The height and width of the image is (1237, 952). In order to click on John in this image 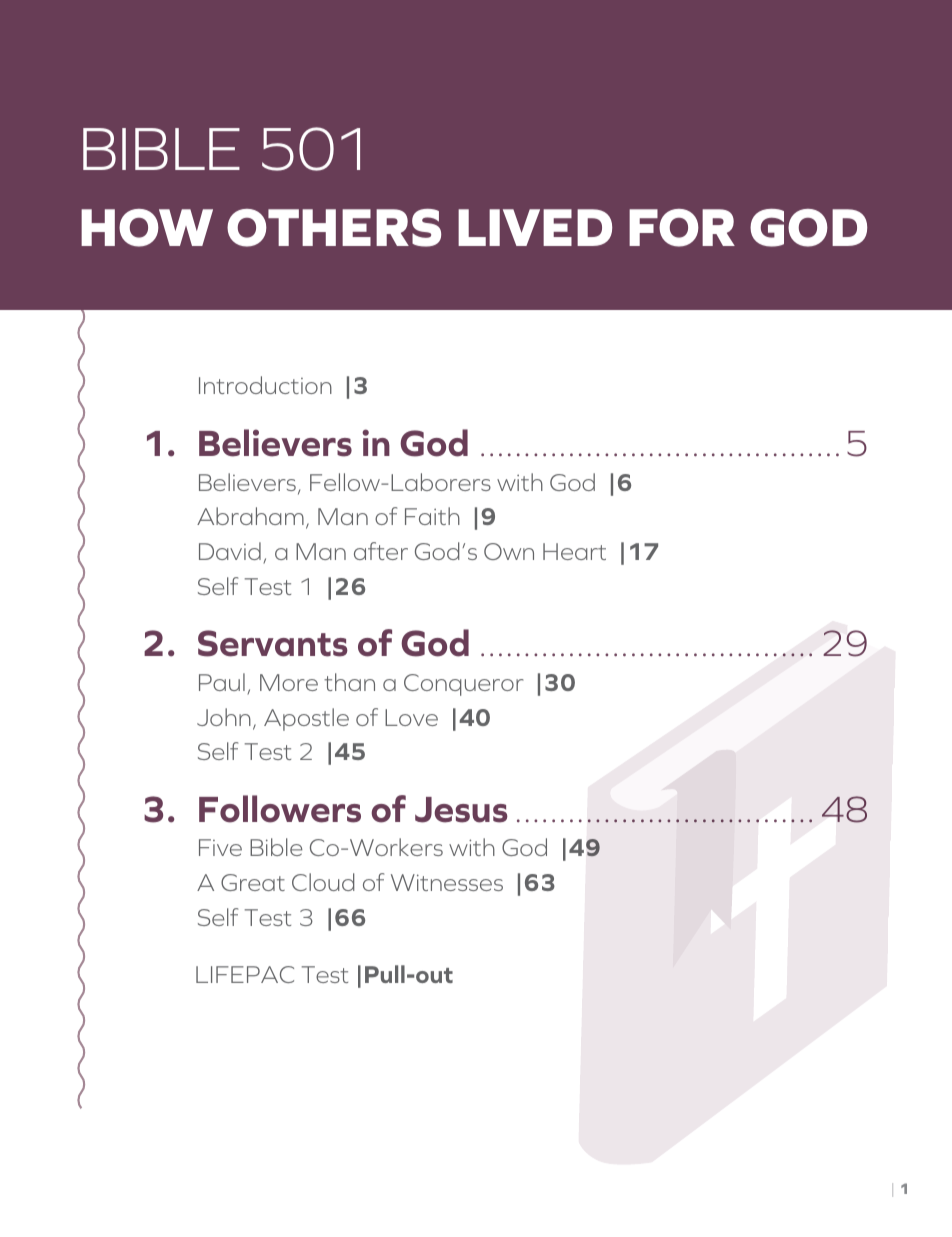, I will do `click(224, 717)`.
